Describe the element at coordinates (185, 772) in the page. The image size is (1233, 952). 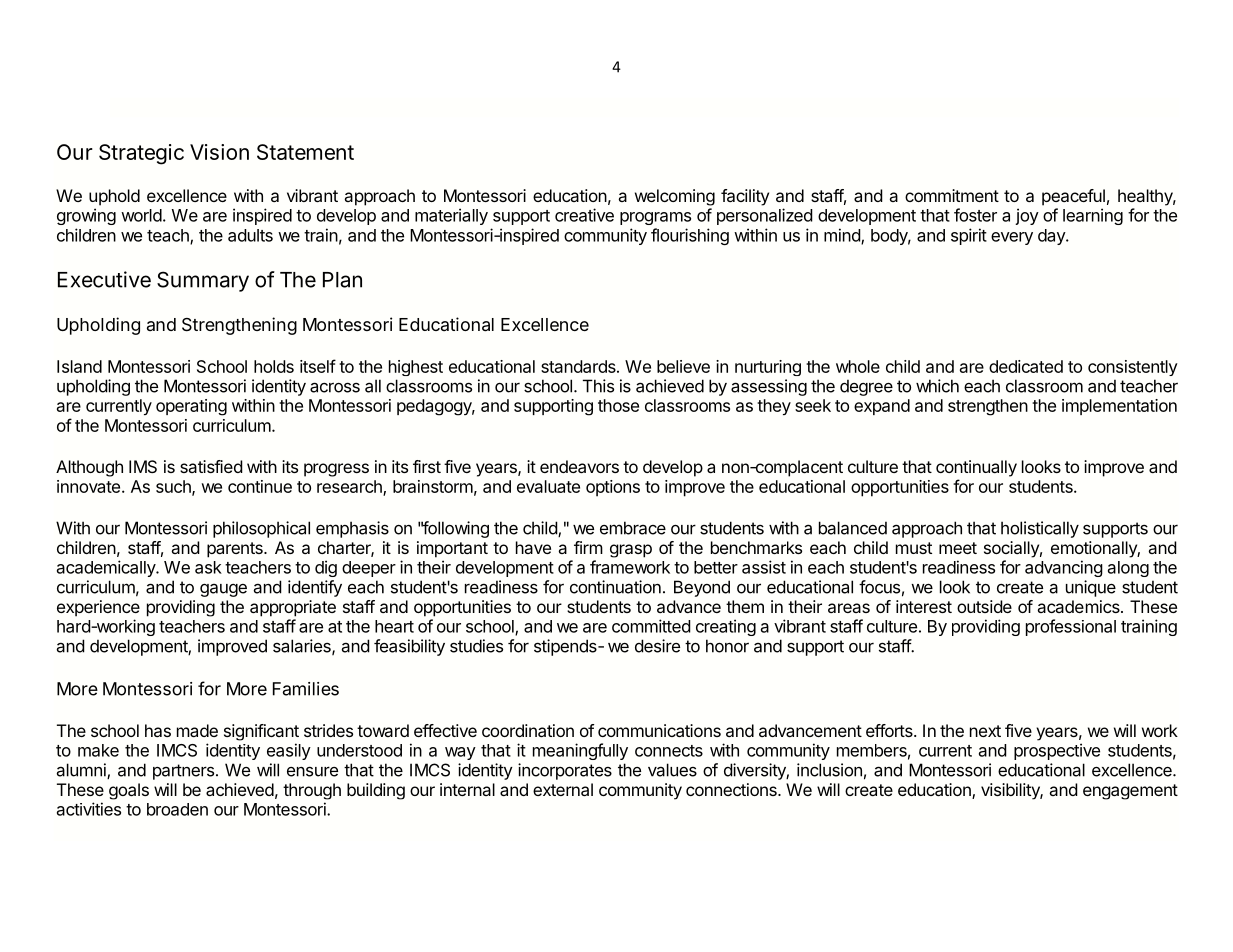
I see `partners` at that location.
